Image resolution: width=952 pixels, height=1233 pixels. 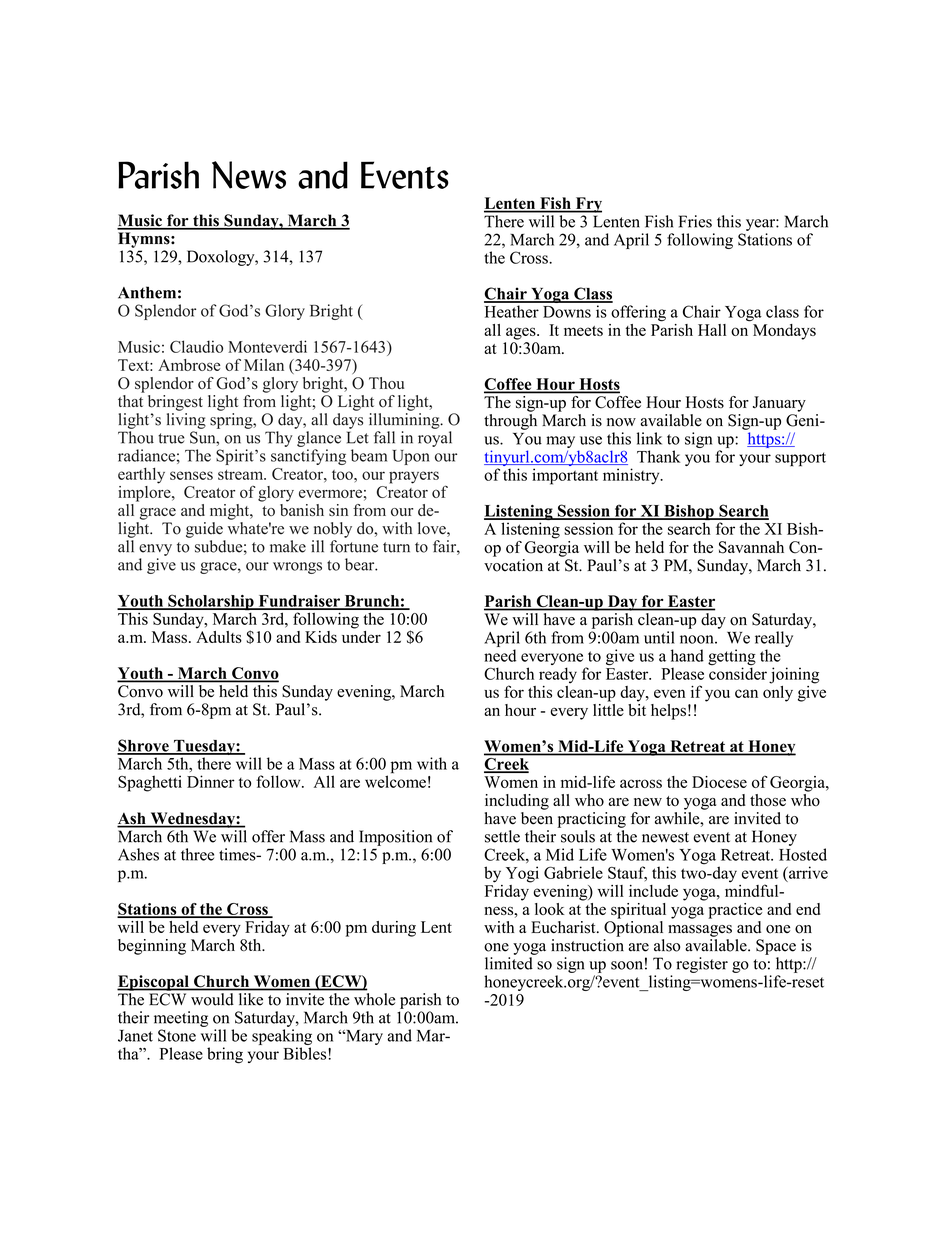 I want to click on spring, so click(x=232, y=421).
